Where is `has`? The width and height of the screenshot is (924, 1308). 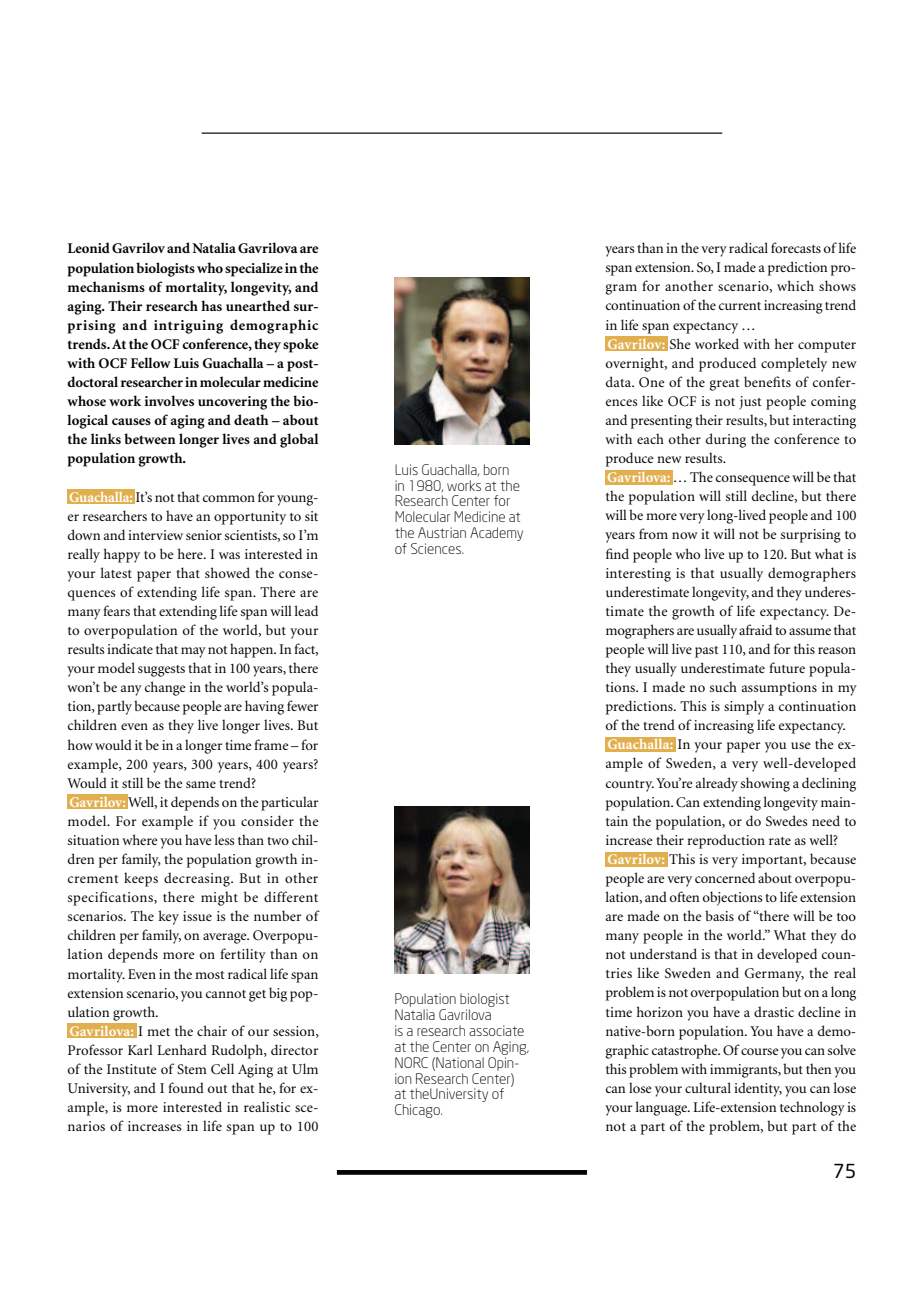 has is located at coordinates (211, 305).
